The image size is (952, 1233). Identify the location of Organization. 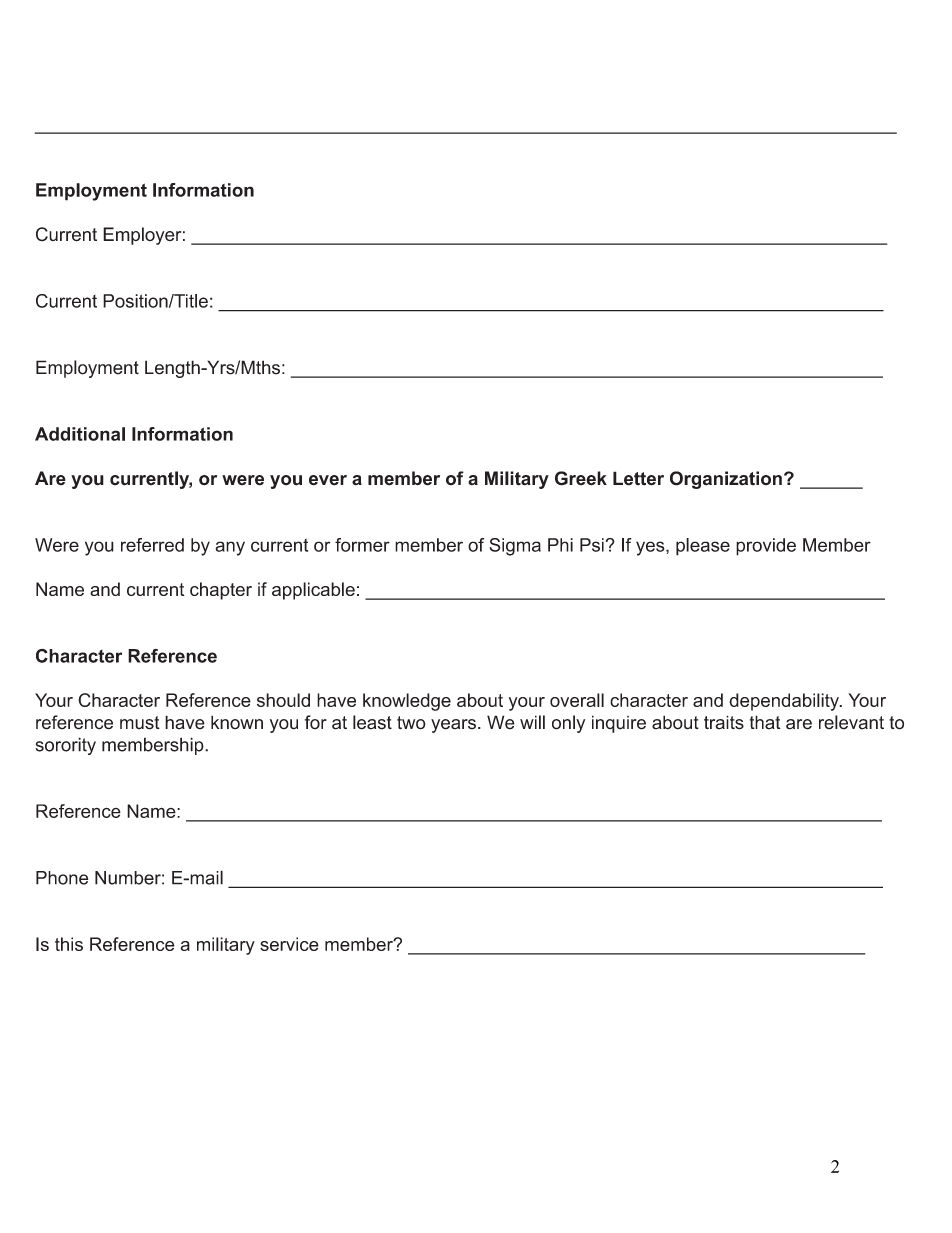
(726, 480).
